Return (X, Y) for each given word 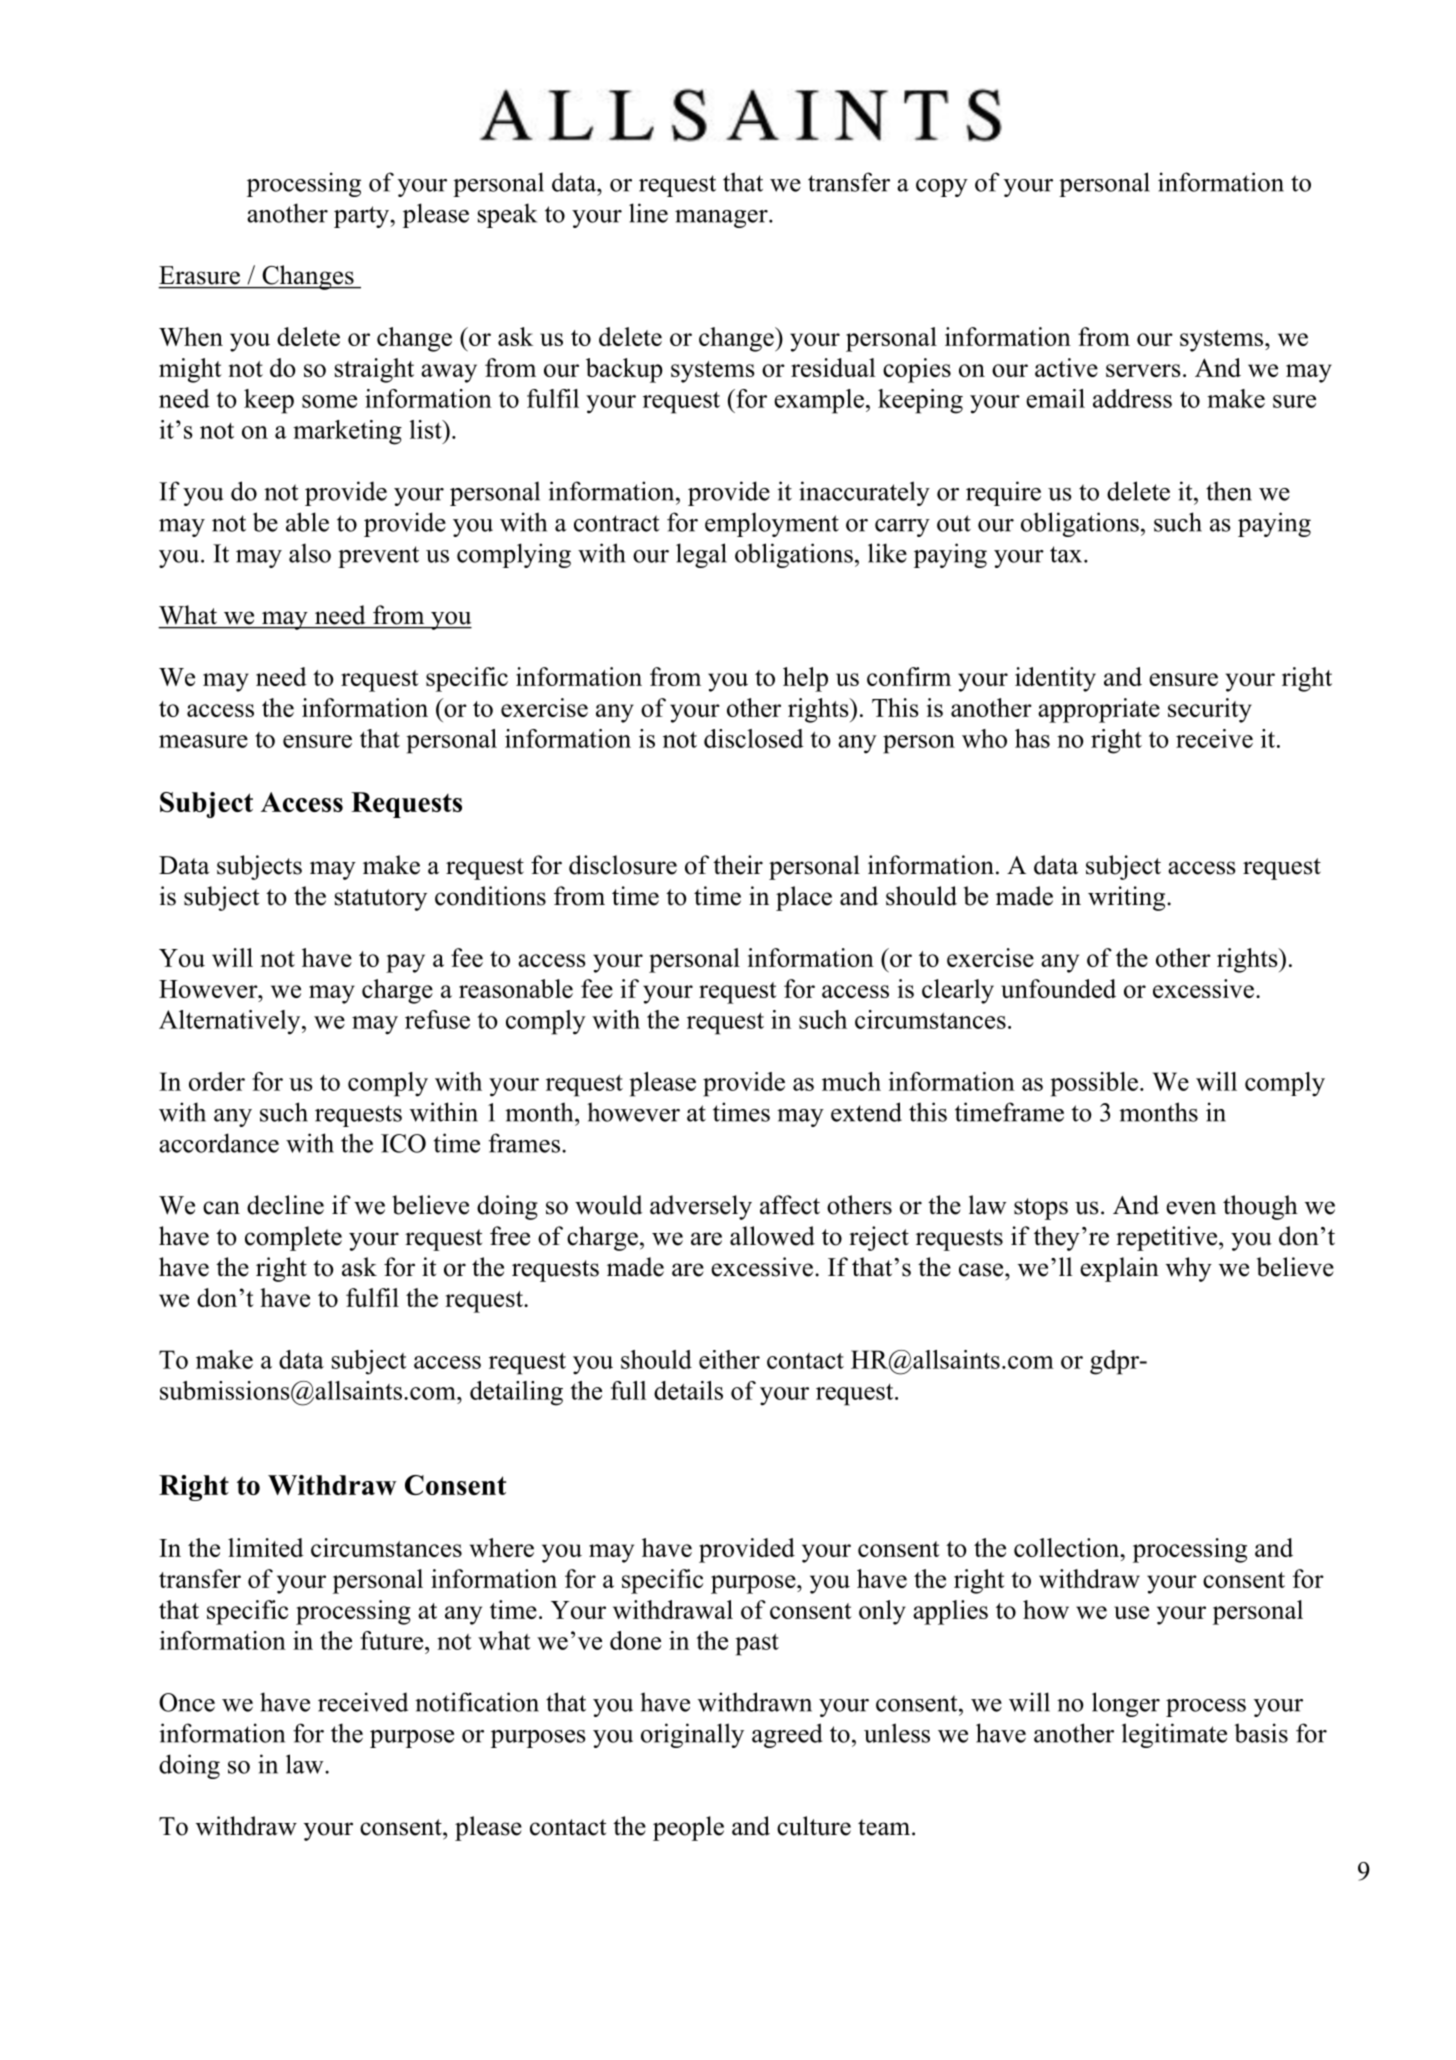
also (310, 553)
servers (1143, 370)
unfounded (1058, 988)
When (191, 336)
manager (722, 219)
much (851, 1081)
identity (1055, 679)
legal (701, 555)
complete (293, 1238)
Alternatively (231, 1022)
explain (1119, 1269)
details (688, 1390)
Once (187, 1702)
